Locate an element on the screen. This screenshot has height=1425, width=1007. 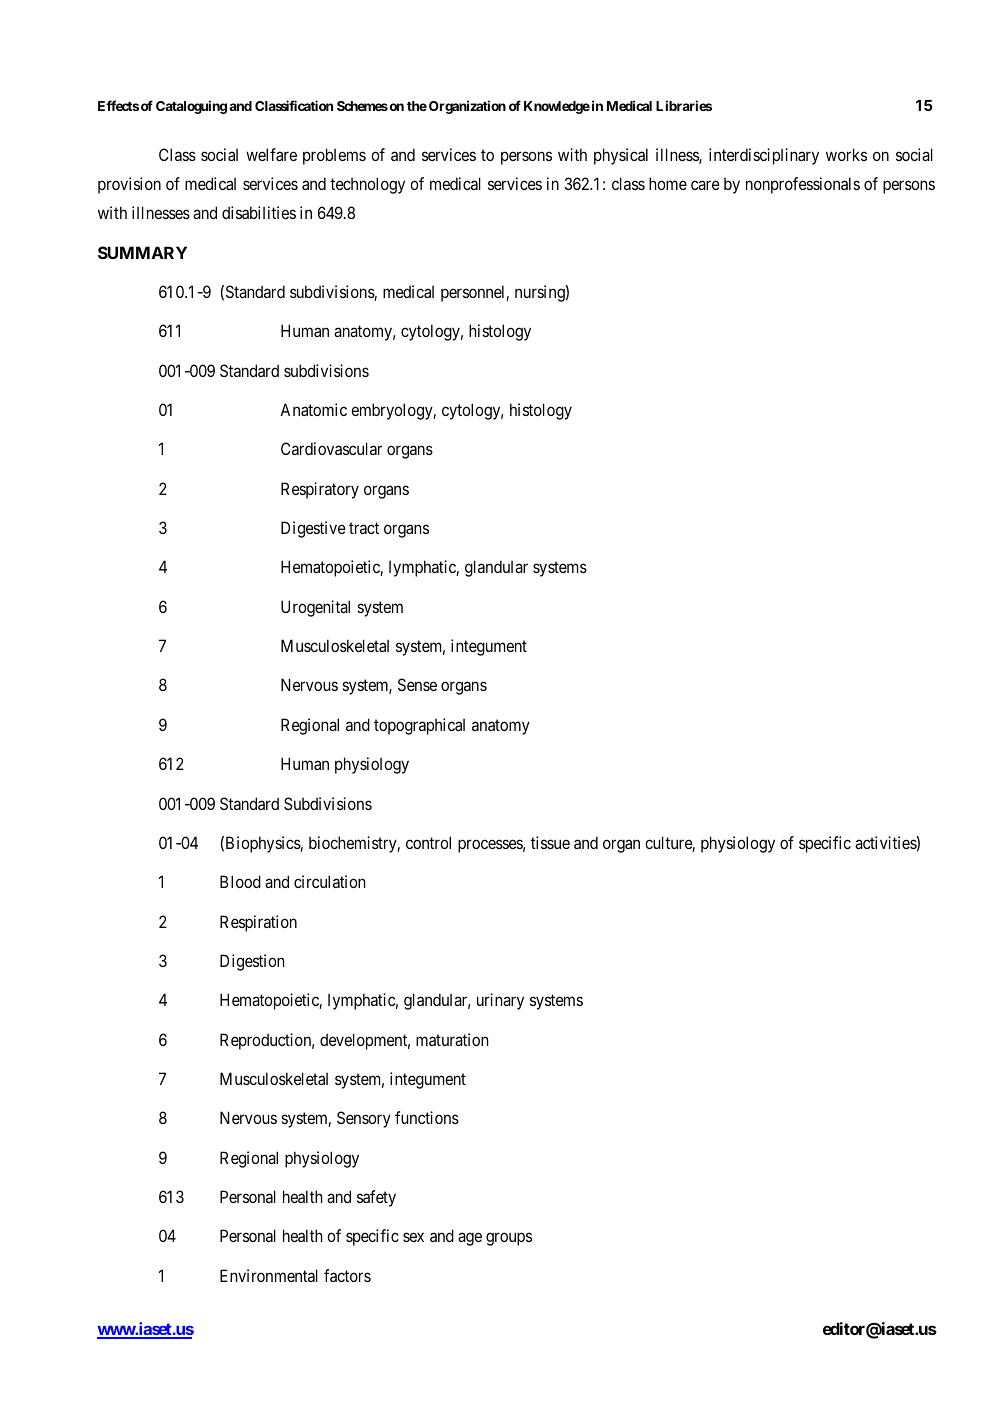
Cardiovascular is located at coordinates (331, 448).
